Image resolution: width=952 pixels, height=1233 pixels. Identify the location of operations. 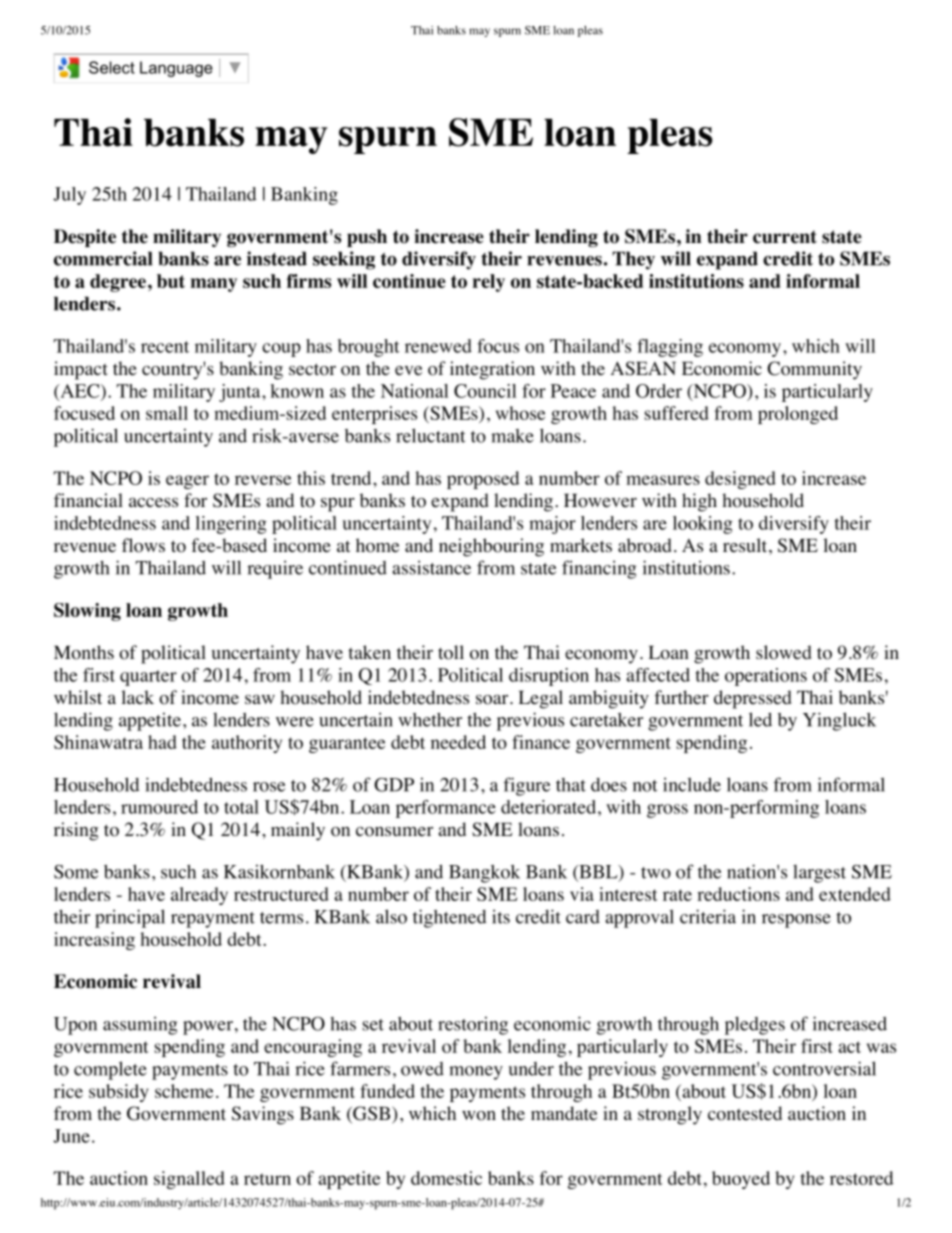
(766, 677).
